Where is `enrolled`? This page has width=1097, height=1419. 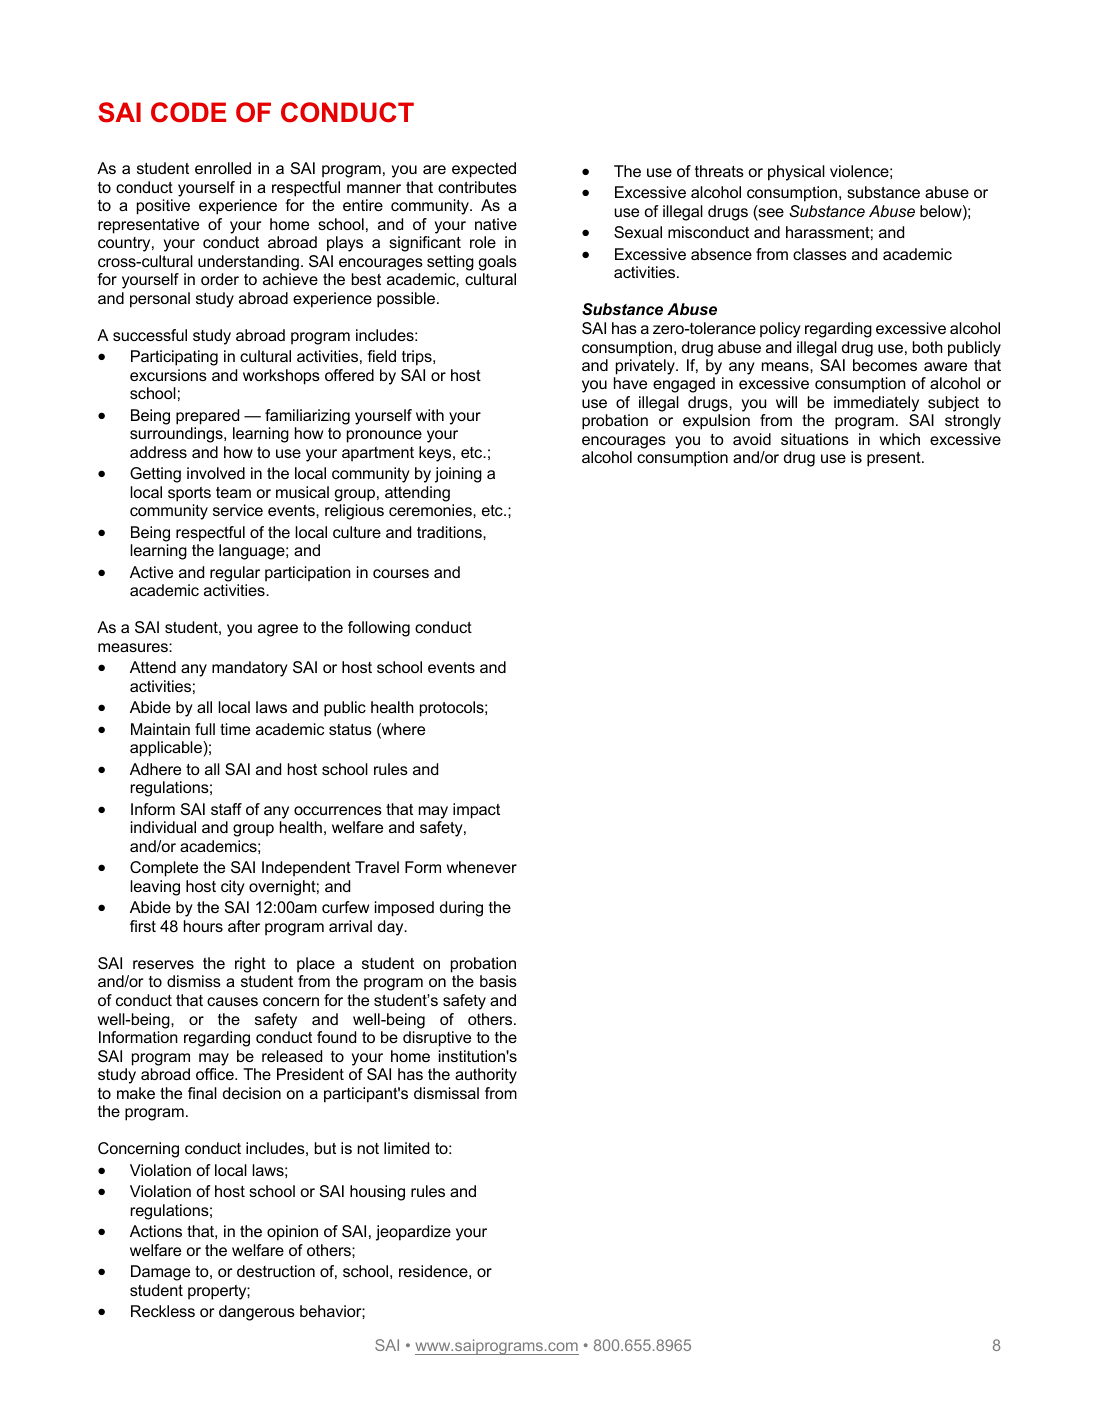
enrolled is located at coordinates (223, 168).
